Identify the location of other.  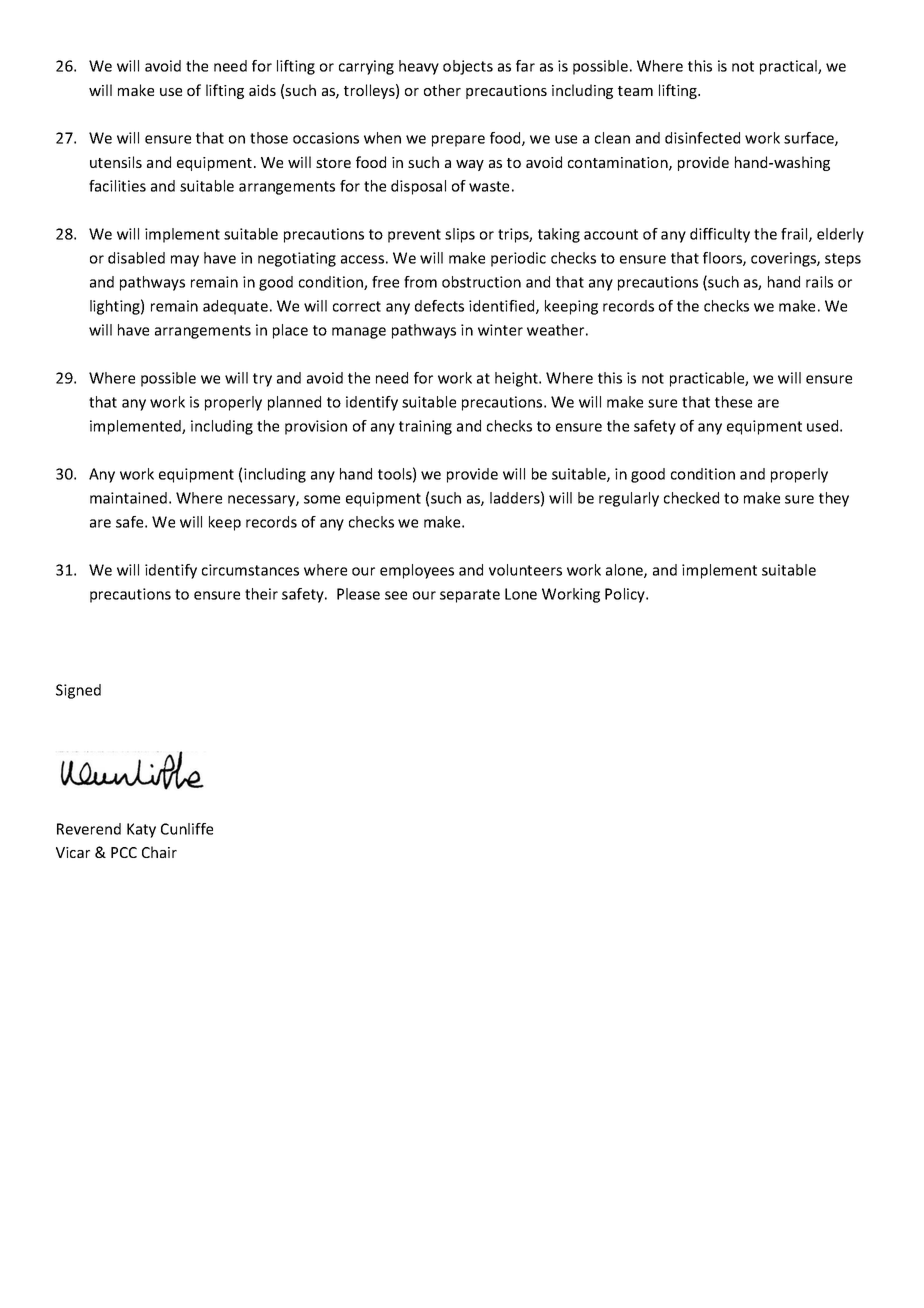
(442, 90).
